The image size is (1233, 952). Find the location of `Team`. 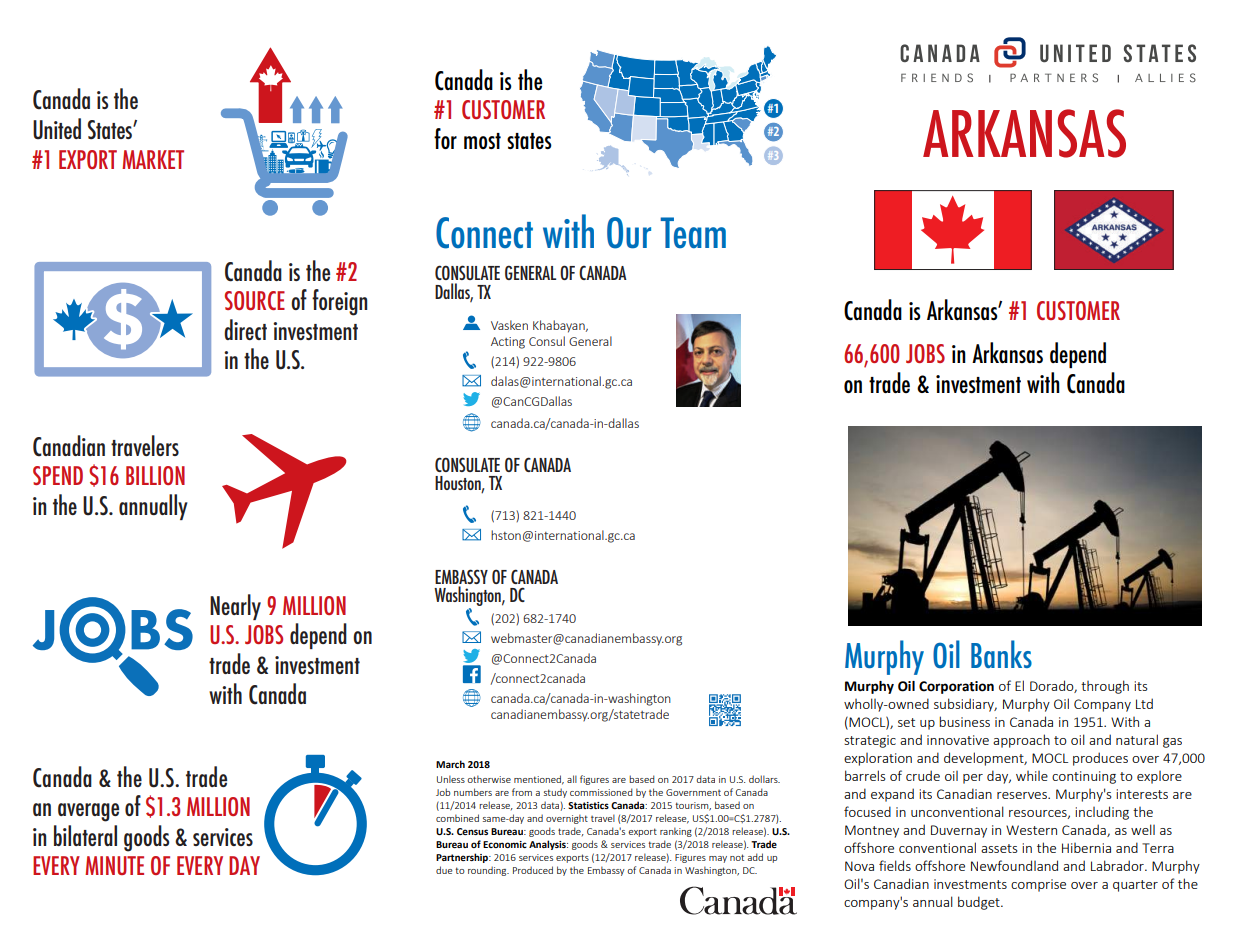

Team is located at coordinates (693, 233).
